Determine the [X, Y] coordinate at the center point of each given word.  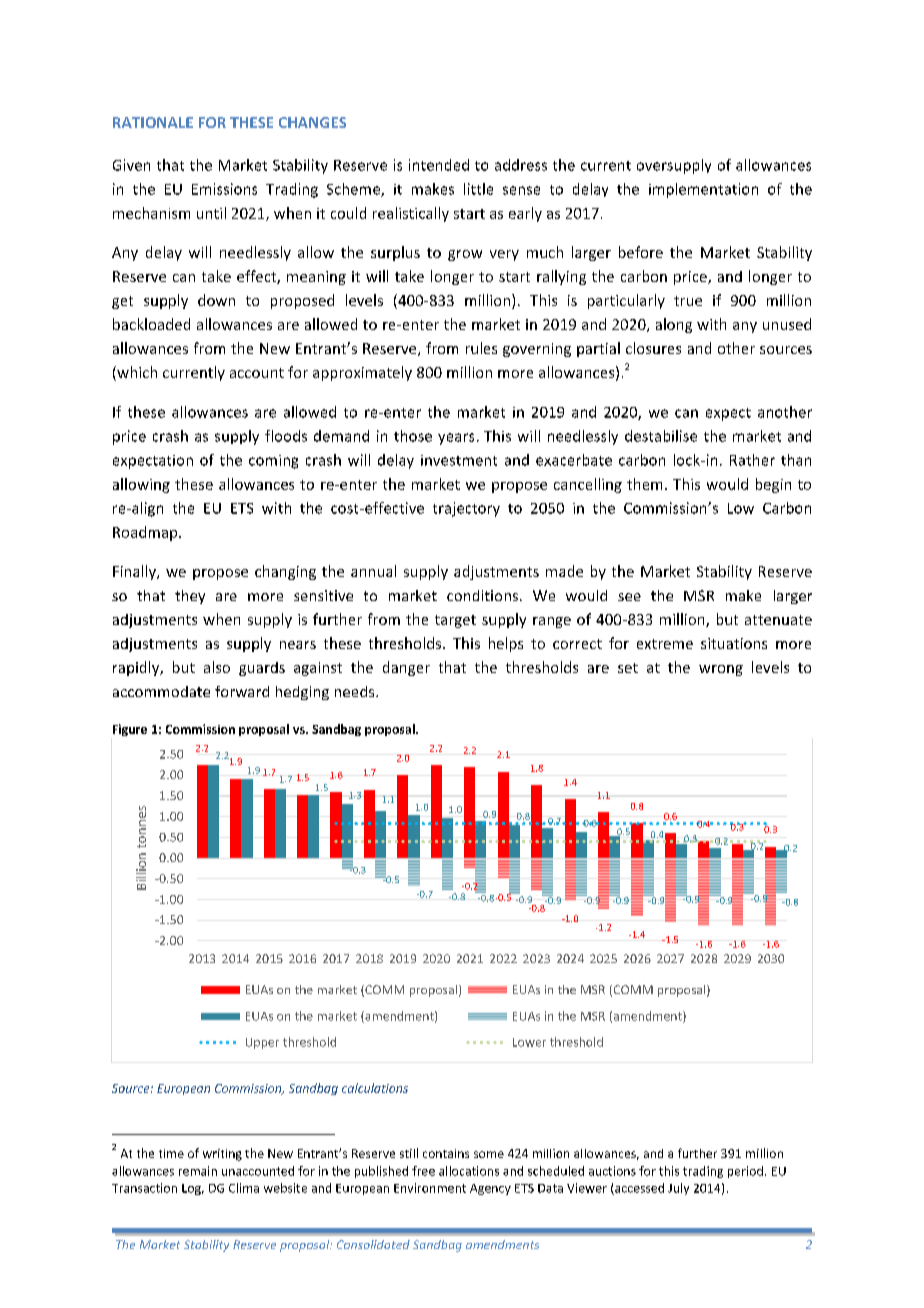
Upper [262, 1043]
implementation [703, 190]
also [217, 667]
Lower [529, 1042]
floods [286, 436]
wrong [721, 670]
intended [439, 165]
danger [406, 668]
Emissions [224, 189]
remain [198, 1171]
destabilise [661, 436]
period [745, 1172]
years [456, 439]
